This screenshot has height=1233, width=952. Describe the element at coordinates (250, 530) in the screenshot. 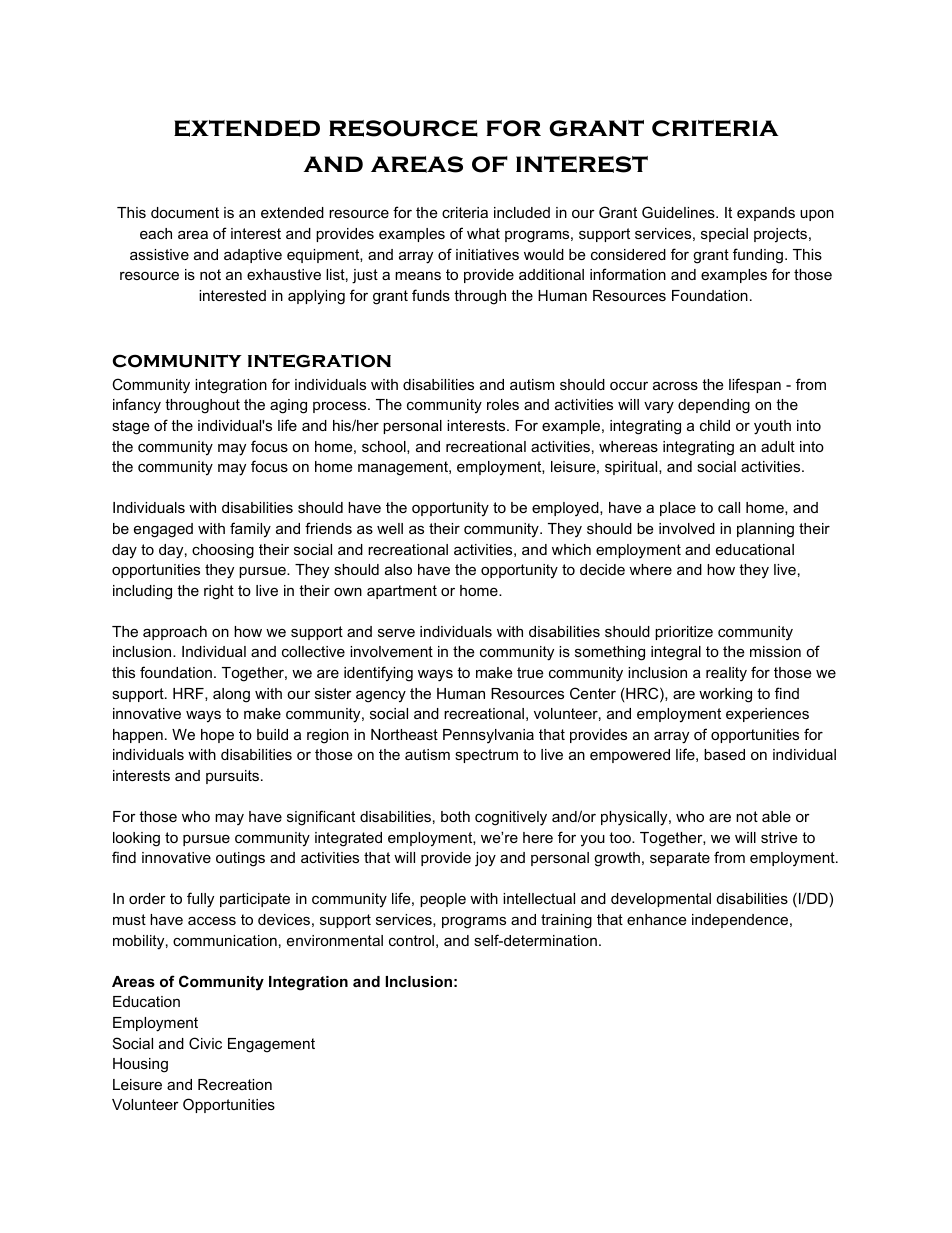

I see `family` at that location.
